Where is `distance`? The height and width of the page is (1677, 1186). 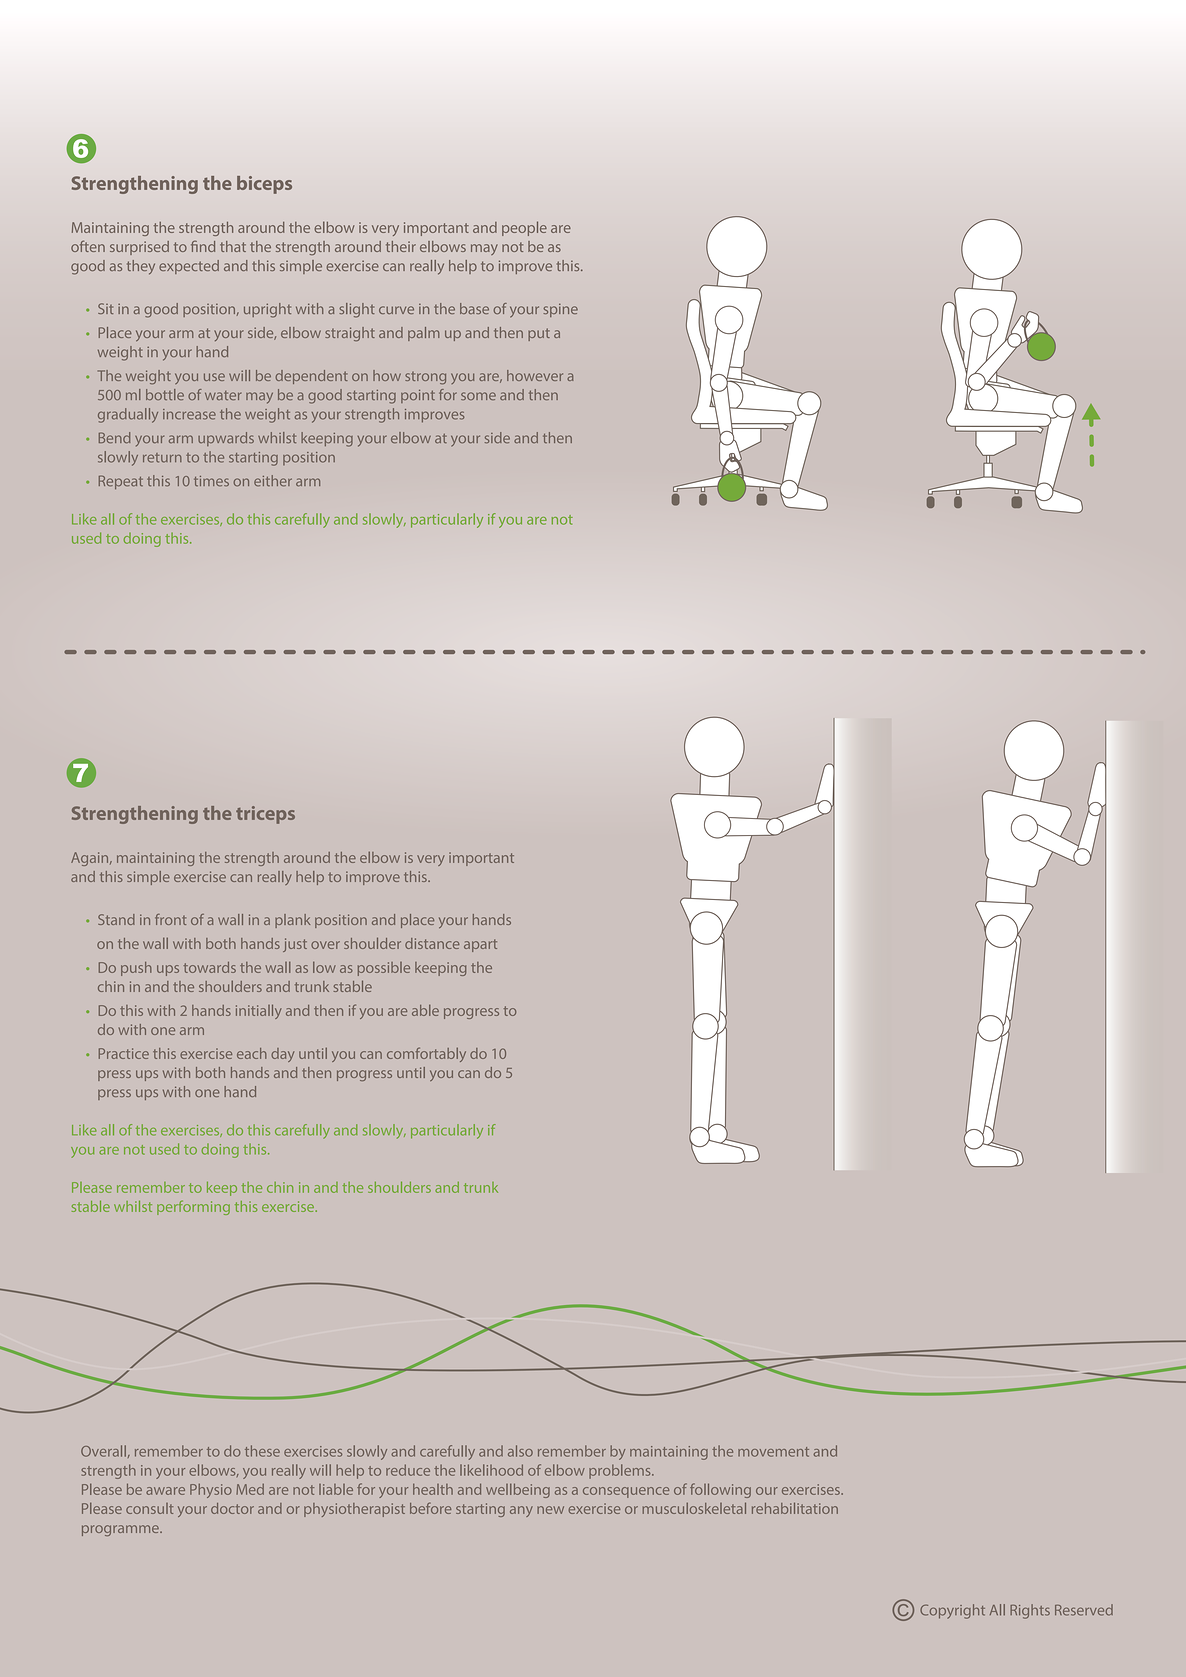 distance is located at coordinates (432, 943).
